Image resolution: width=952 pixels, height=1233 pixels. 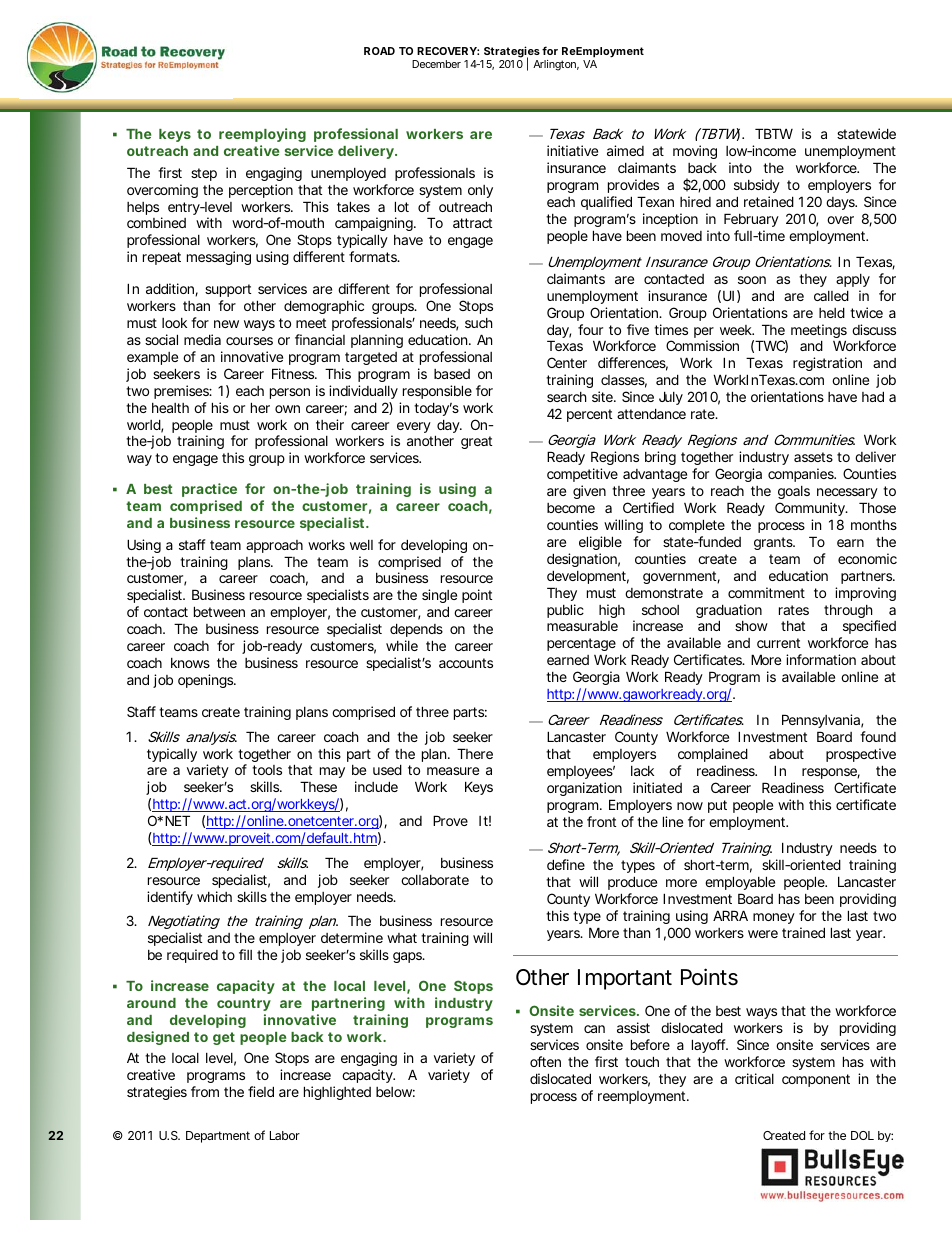 I want to click on courses, so click(x=249, y=341).
